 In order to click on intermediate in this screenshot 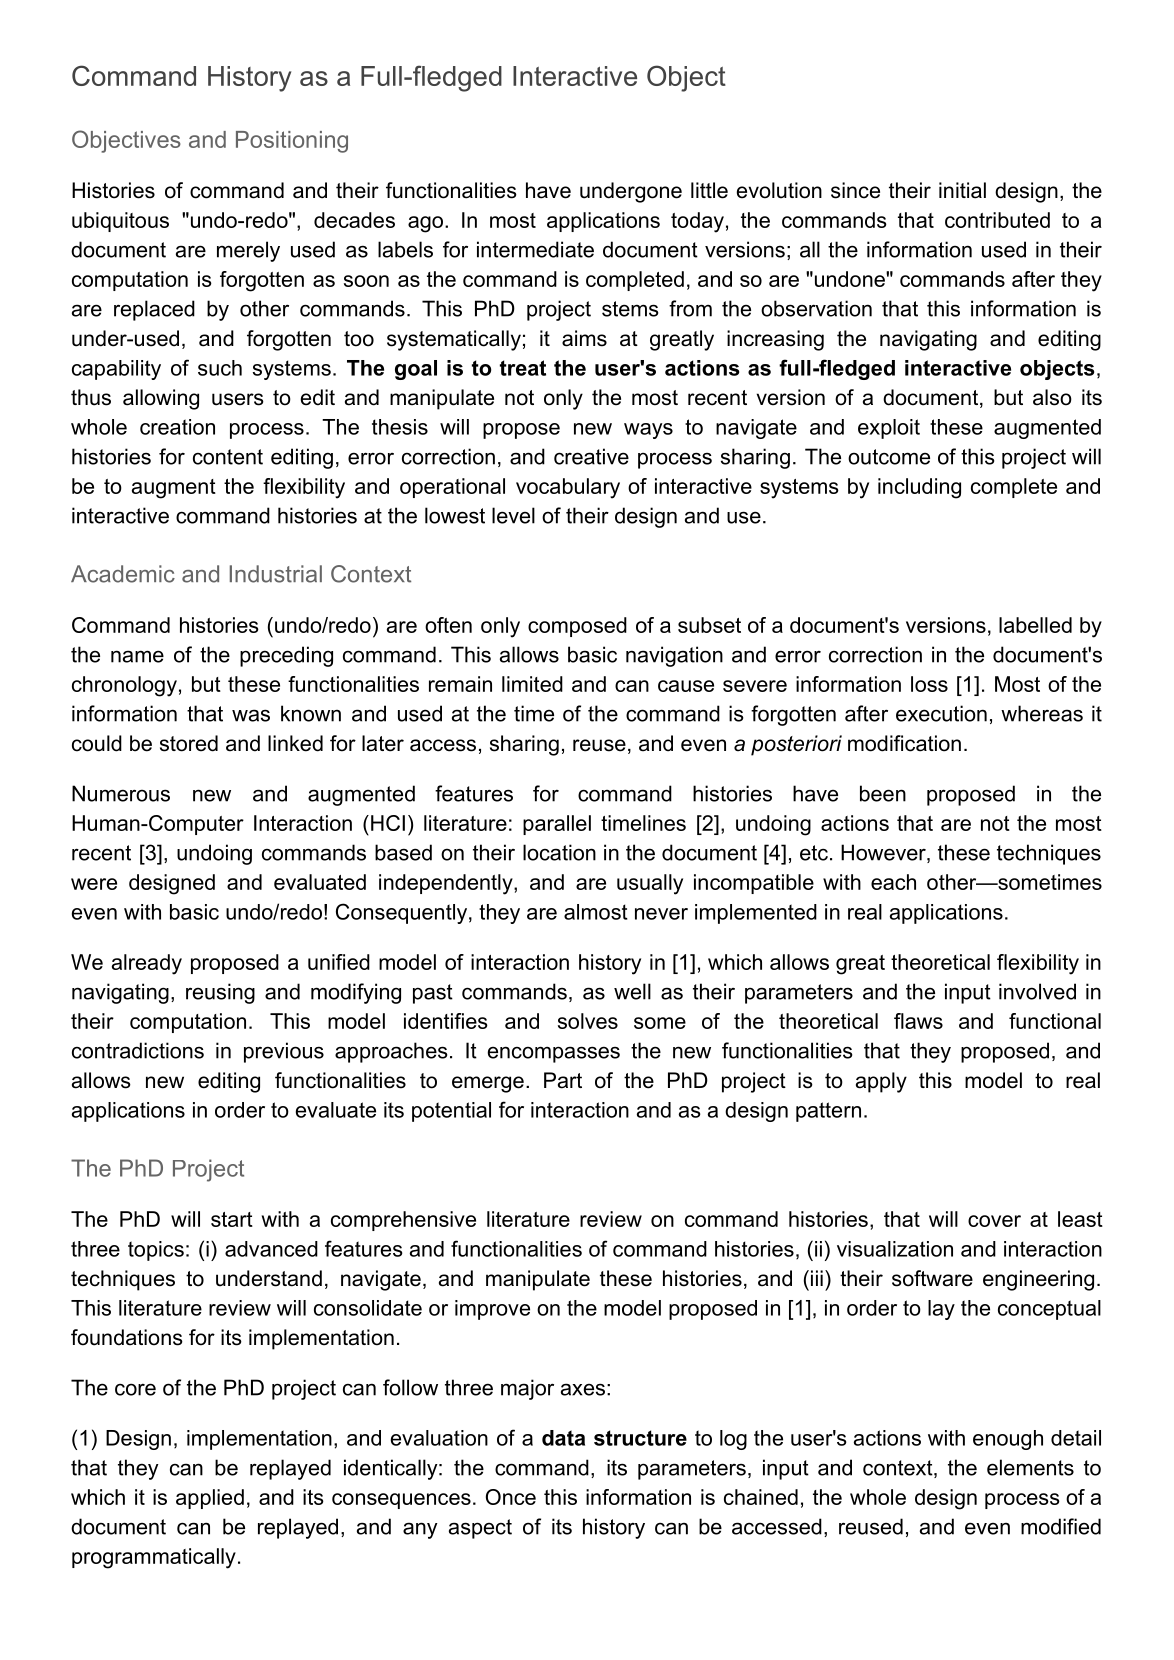, I will do `click(535, 249)`.
